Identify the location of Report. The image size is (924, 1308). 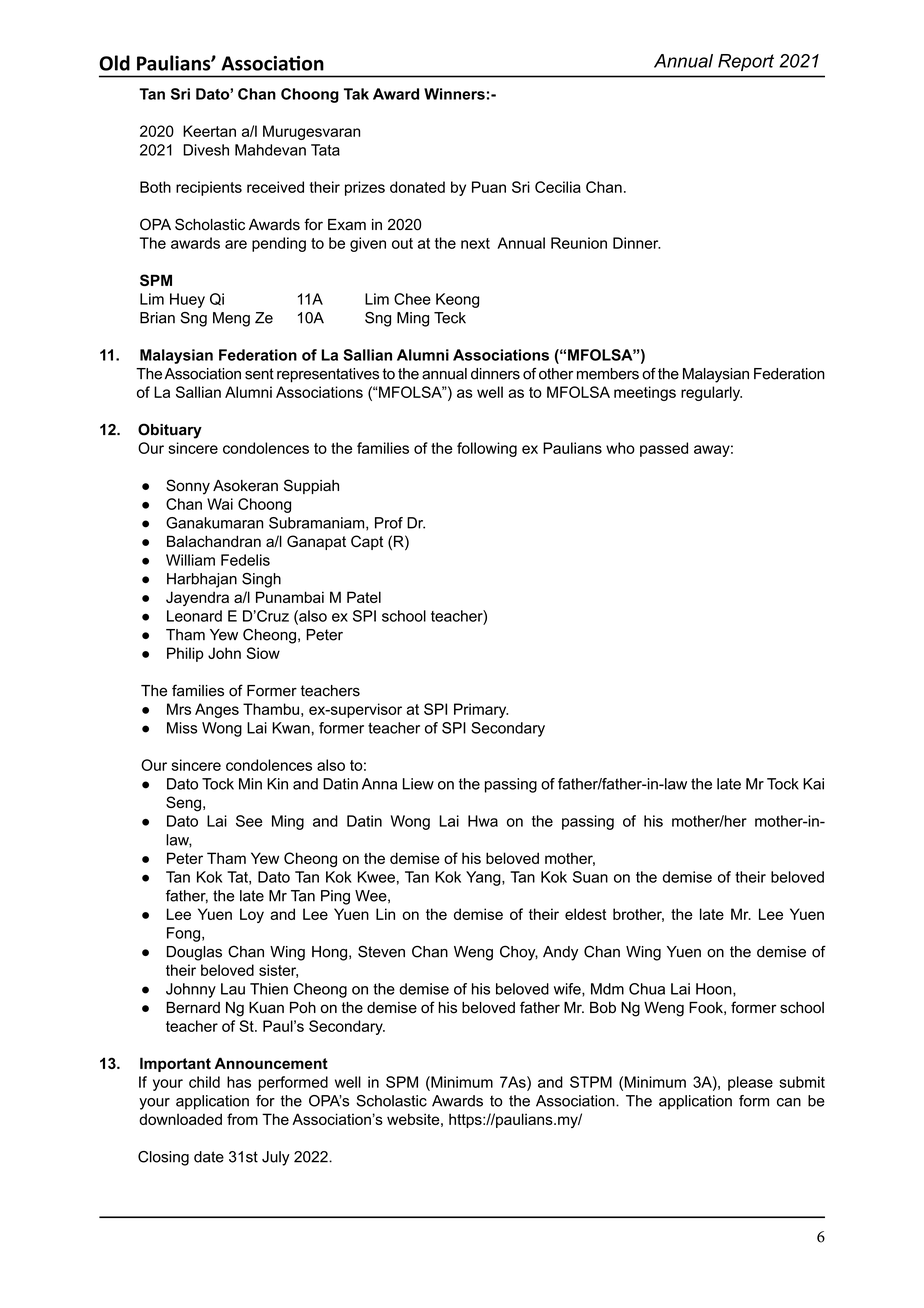
(746, 62).
